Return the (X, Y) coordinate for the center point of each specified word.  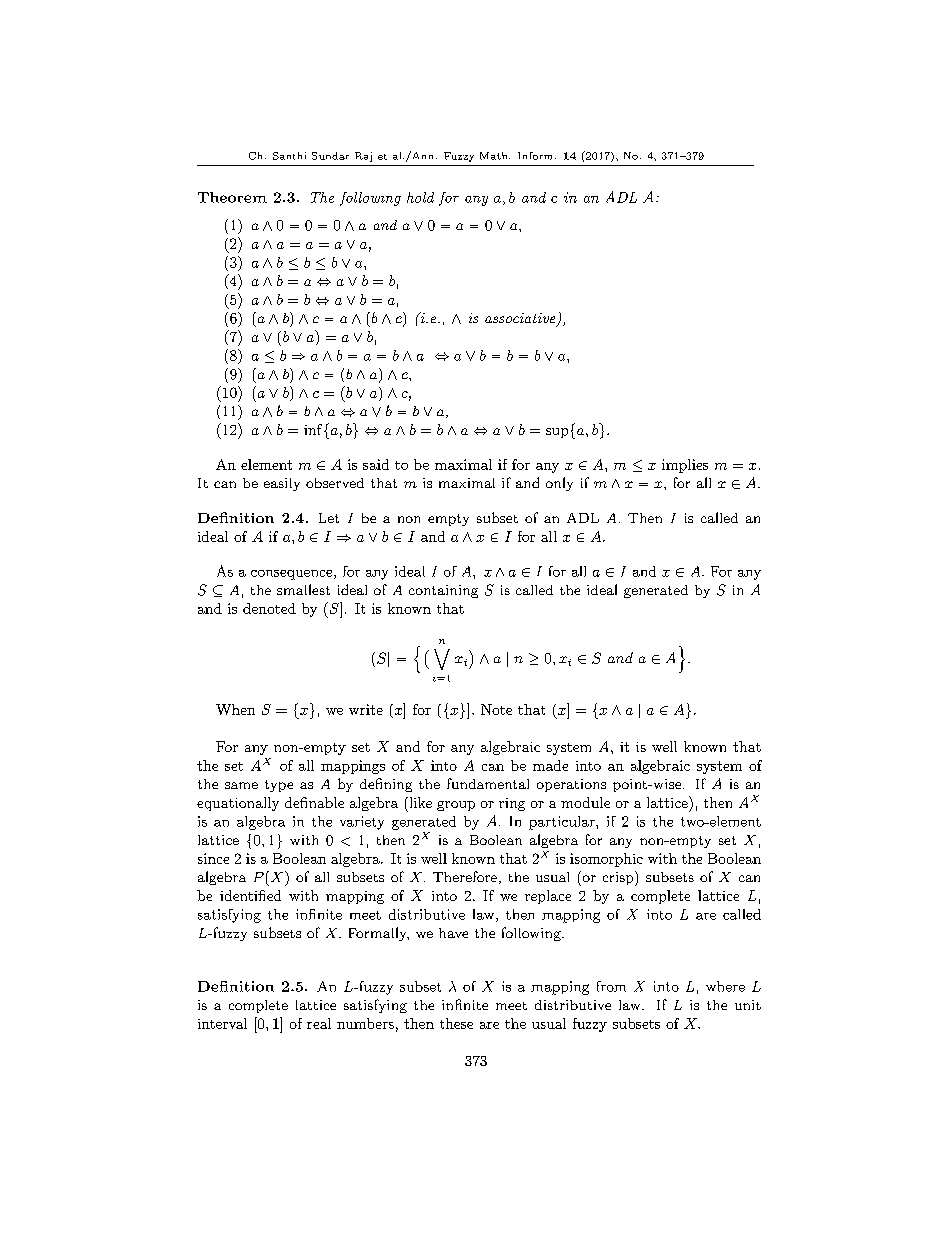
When (235, 709)
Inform (535, 156)
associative (521, 319)
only (559, 484)
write (366, 709)
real (319, 1023)
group (456, 806)
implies (685, 466)
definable (314, 802)
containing (443, 591)
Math (495, 156)
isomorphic (606, 860)
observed (335, 483)
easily (282, 484)
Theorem (232, 197)
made (550, 765)
